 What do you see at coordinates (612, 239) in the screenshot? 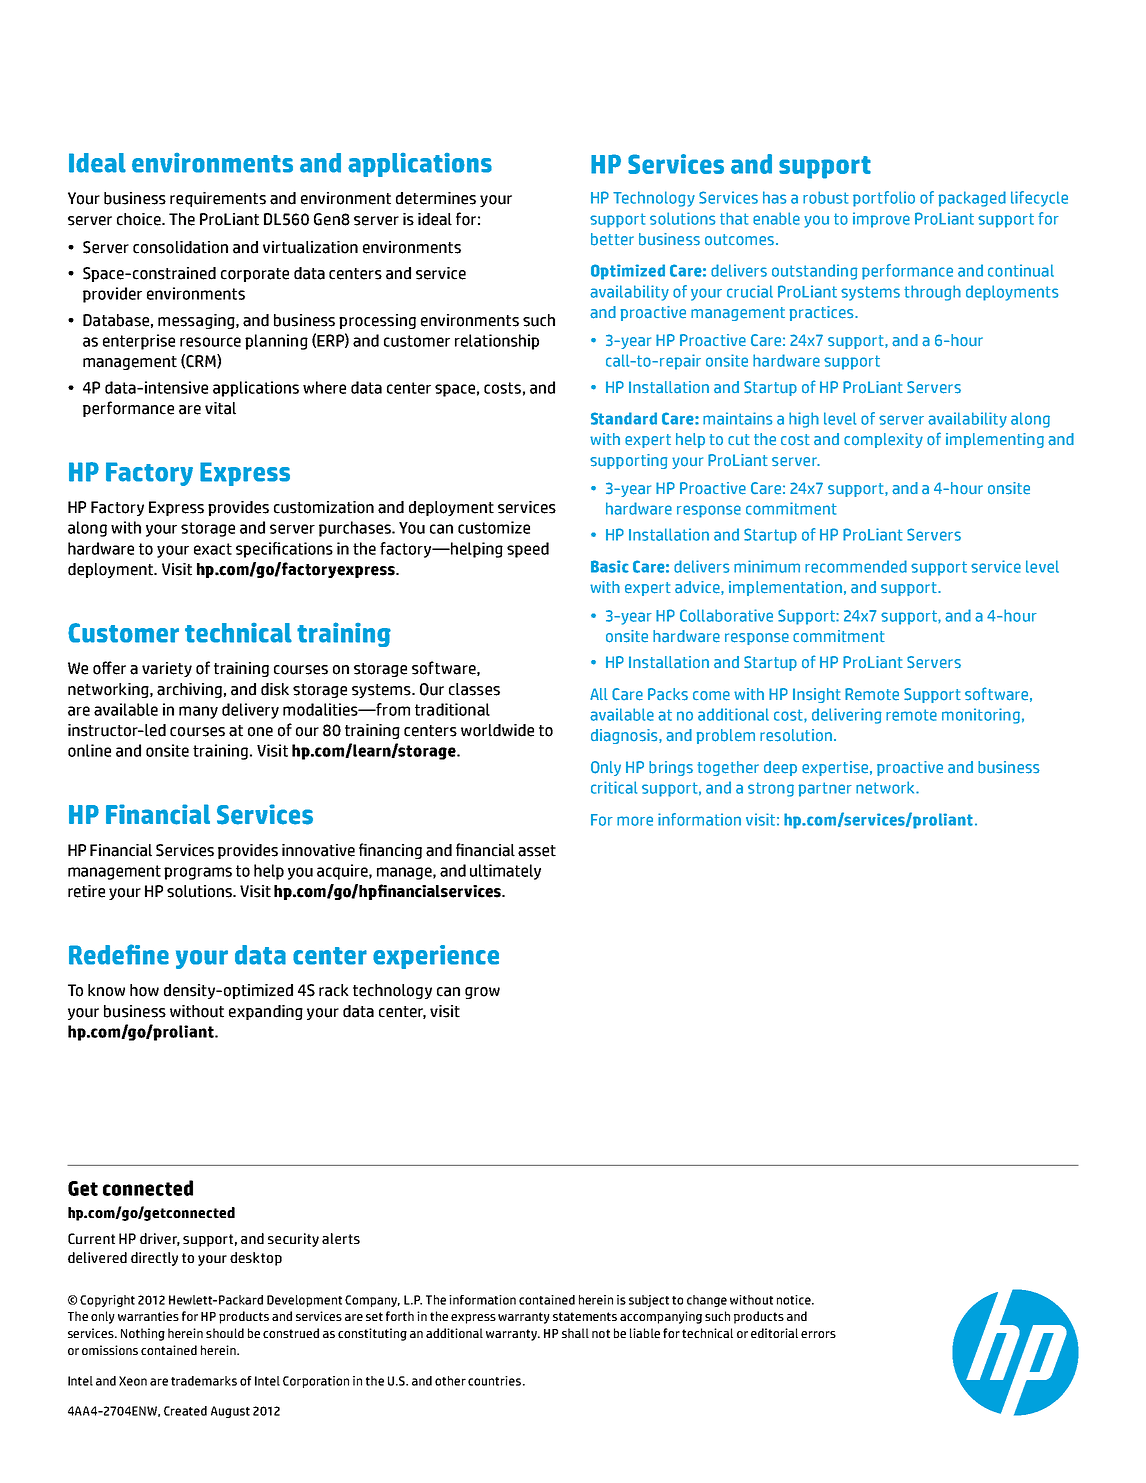
I see `better` at bounding box center [612, 239].
